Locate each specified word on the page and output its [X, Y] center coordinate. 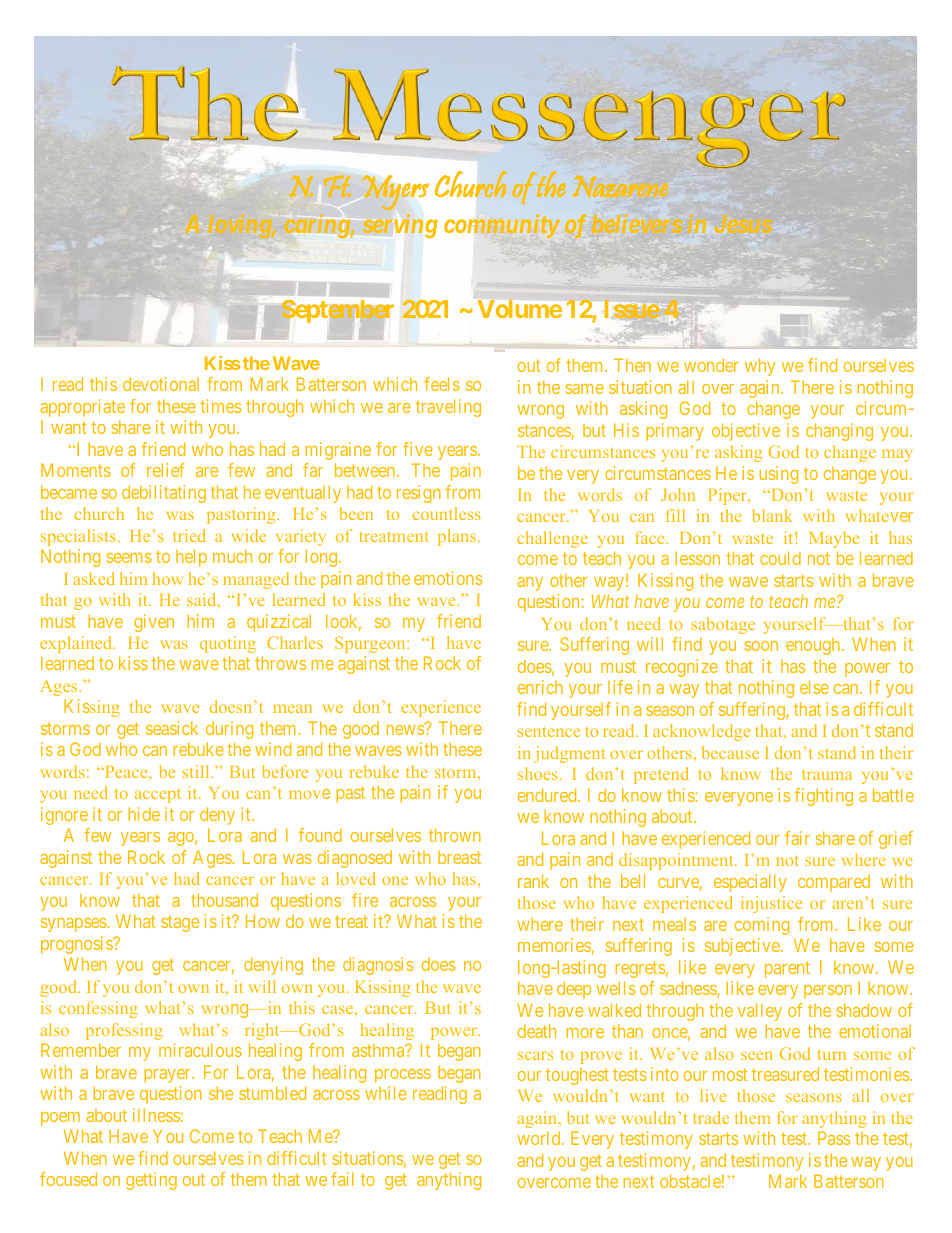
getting [151, 1181]
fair [797, 838]
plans [458, 537]
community [502, 226]
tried [189, 535]
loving [241, 226]
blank [772, 515]
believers [637, 223]
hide [144, 814]
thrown [455, 835]
